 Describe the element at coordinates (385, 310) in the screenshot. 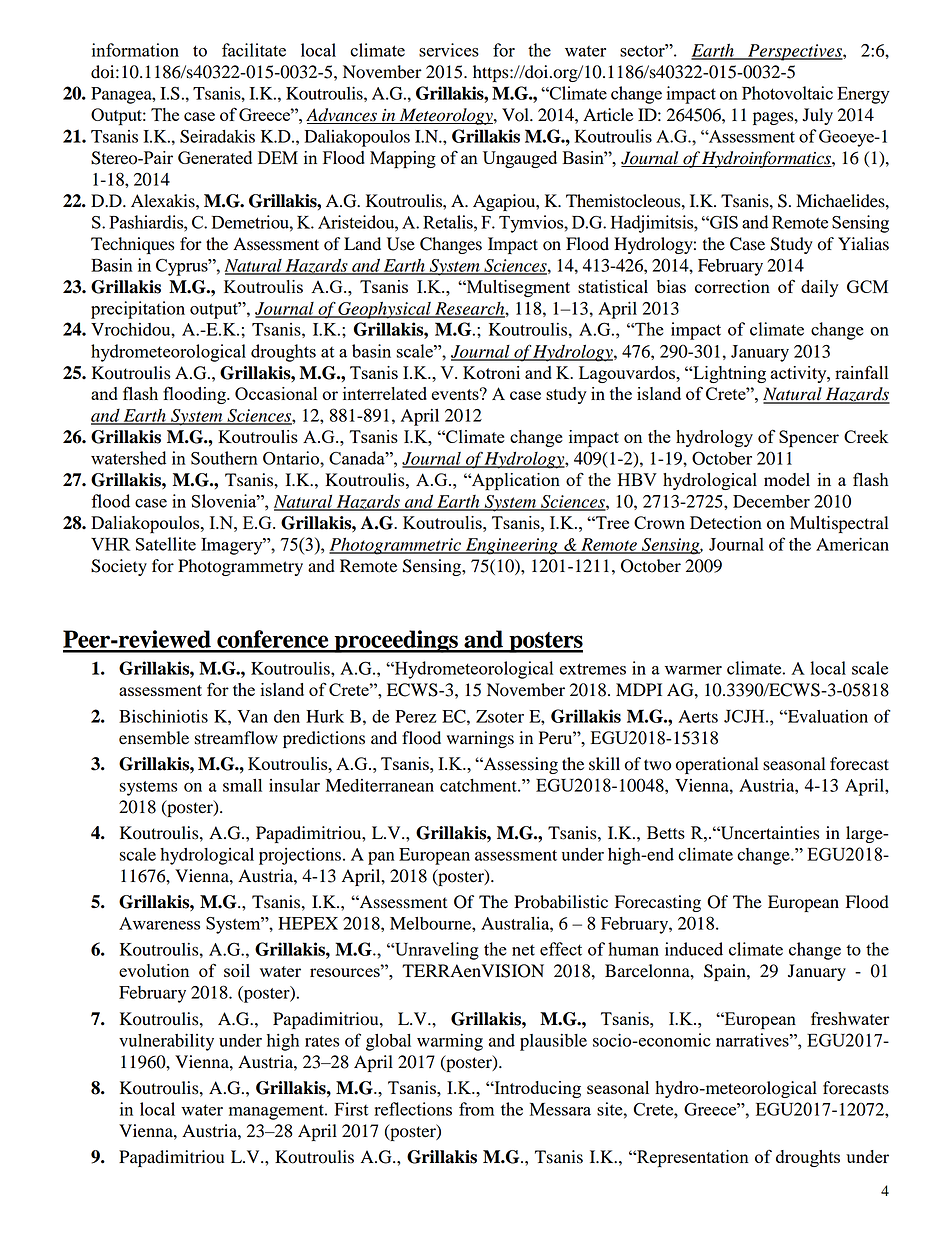

I see `Geophysical` at that location.
